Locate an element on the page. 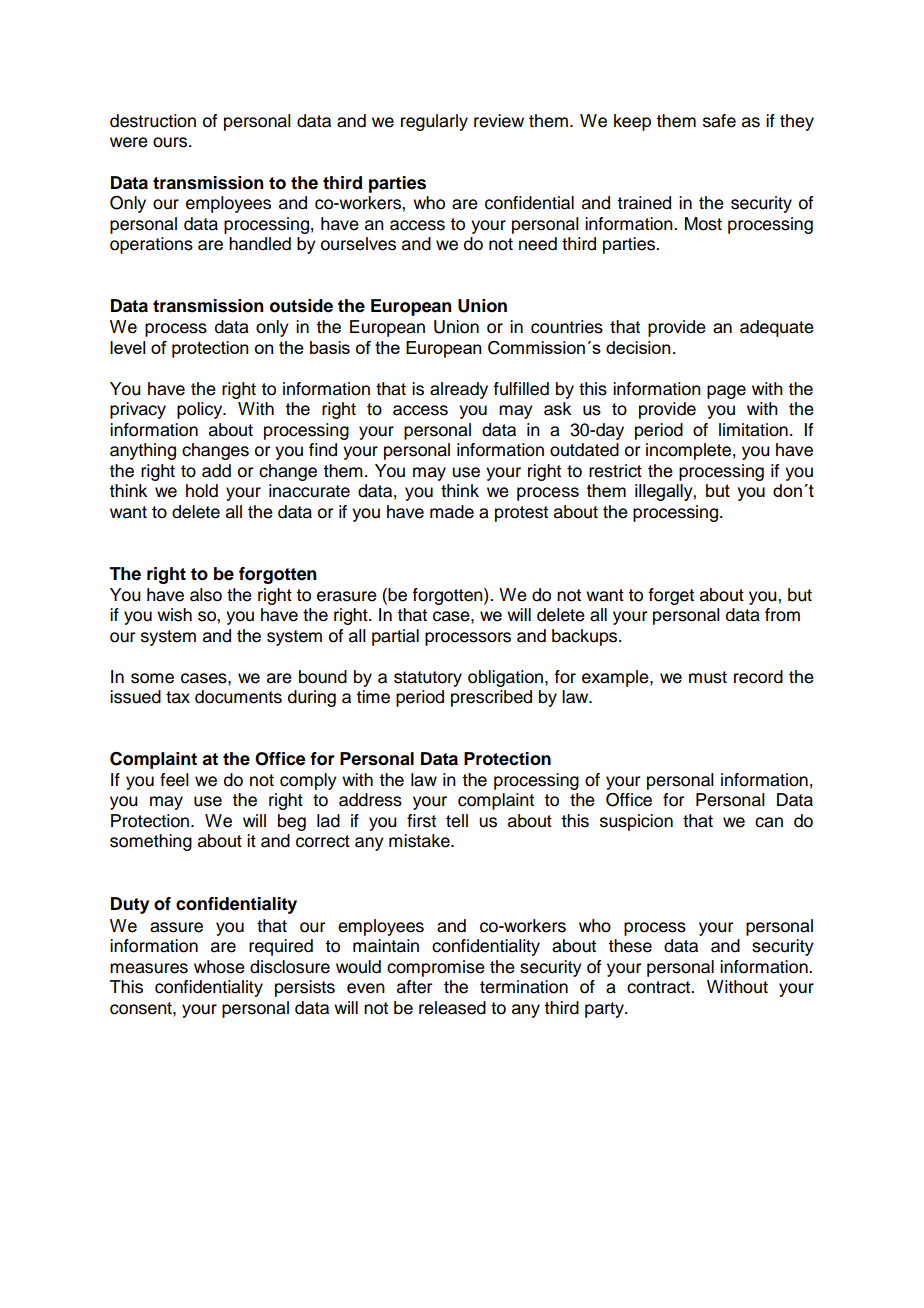 The image size is (924, 1308). destruction is located at coordinates (153, 121).
